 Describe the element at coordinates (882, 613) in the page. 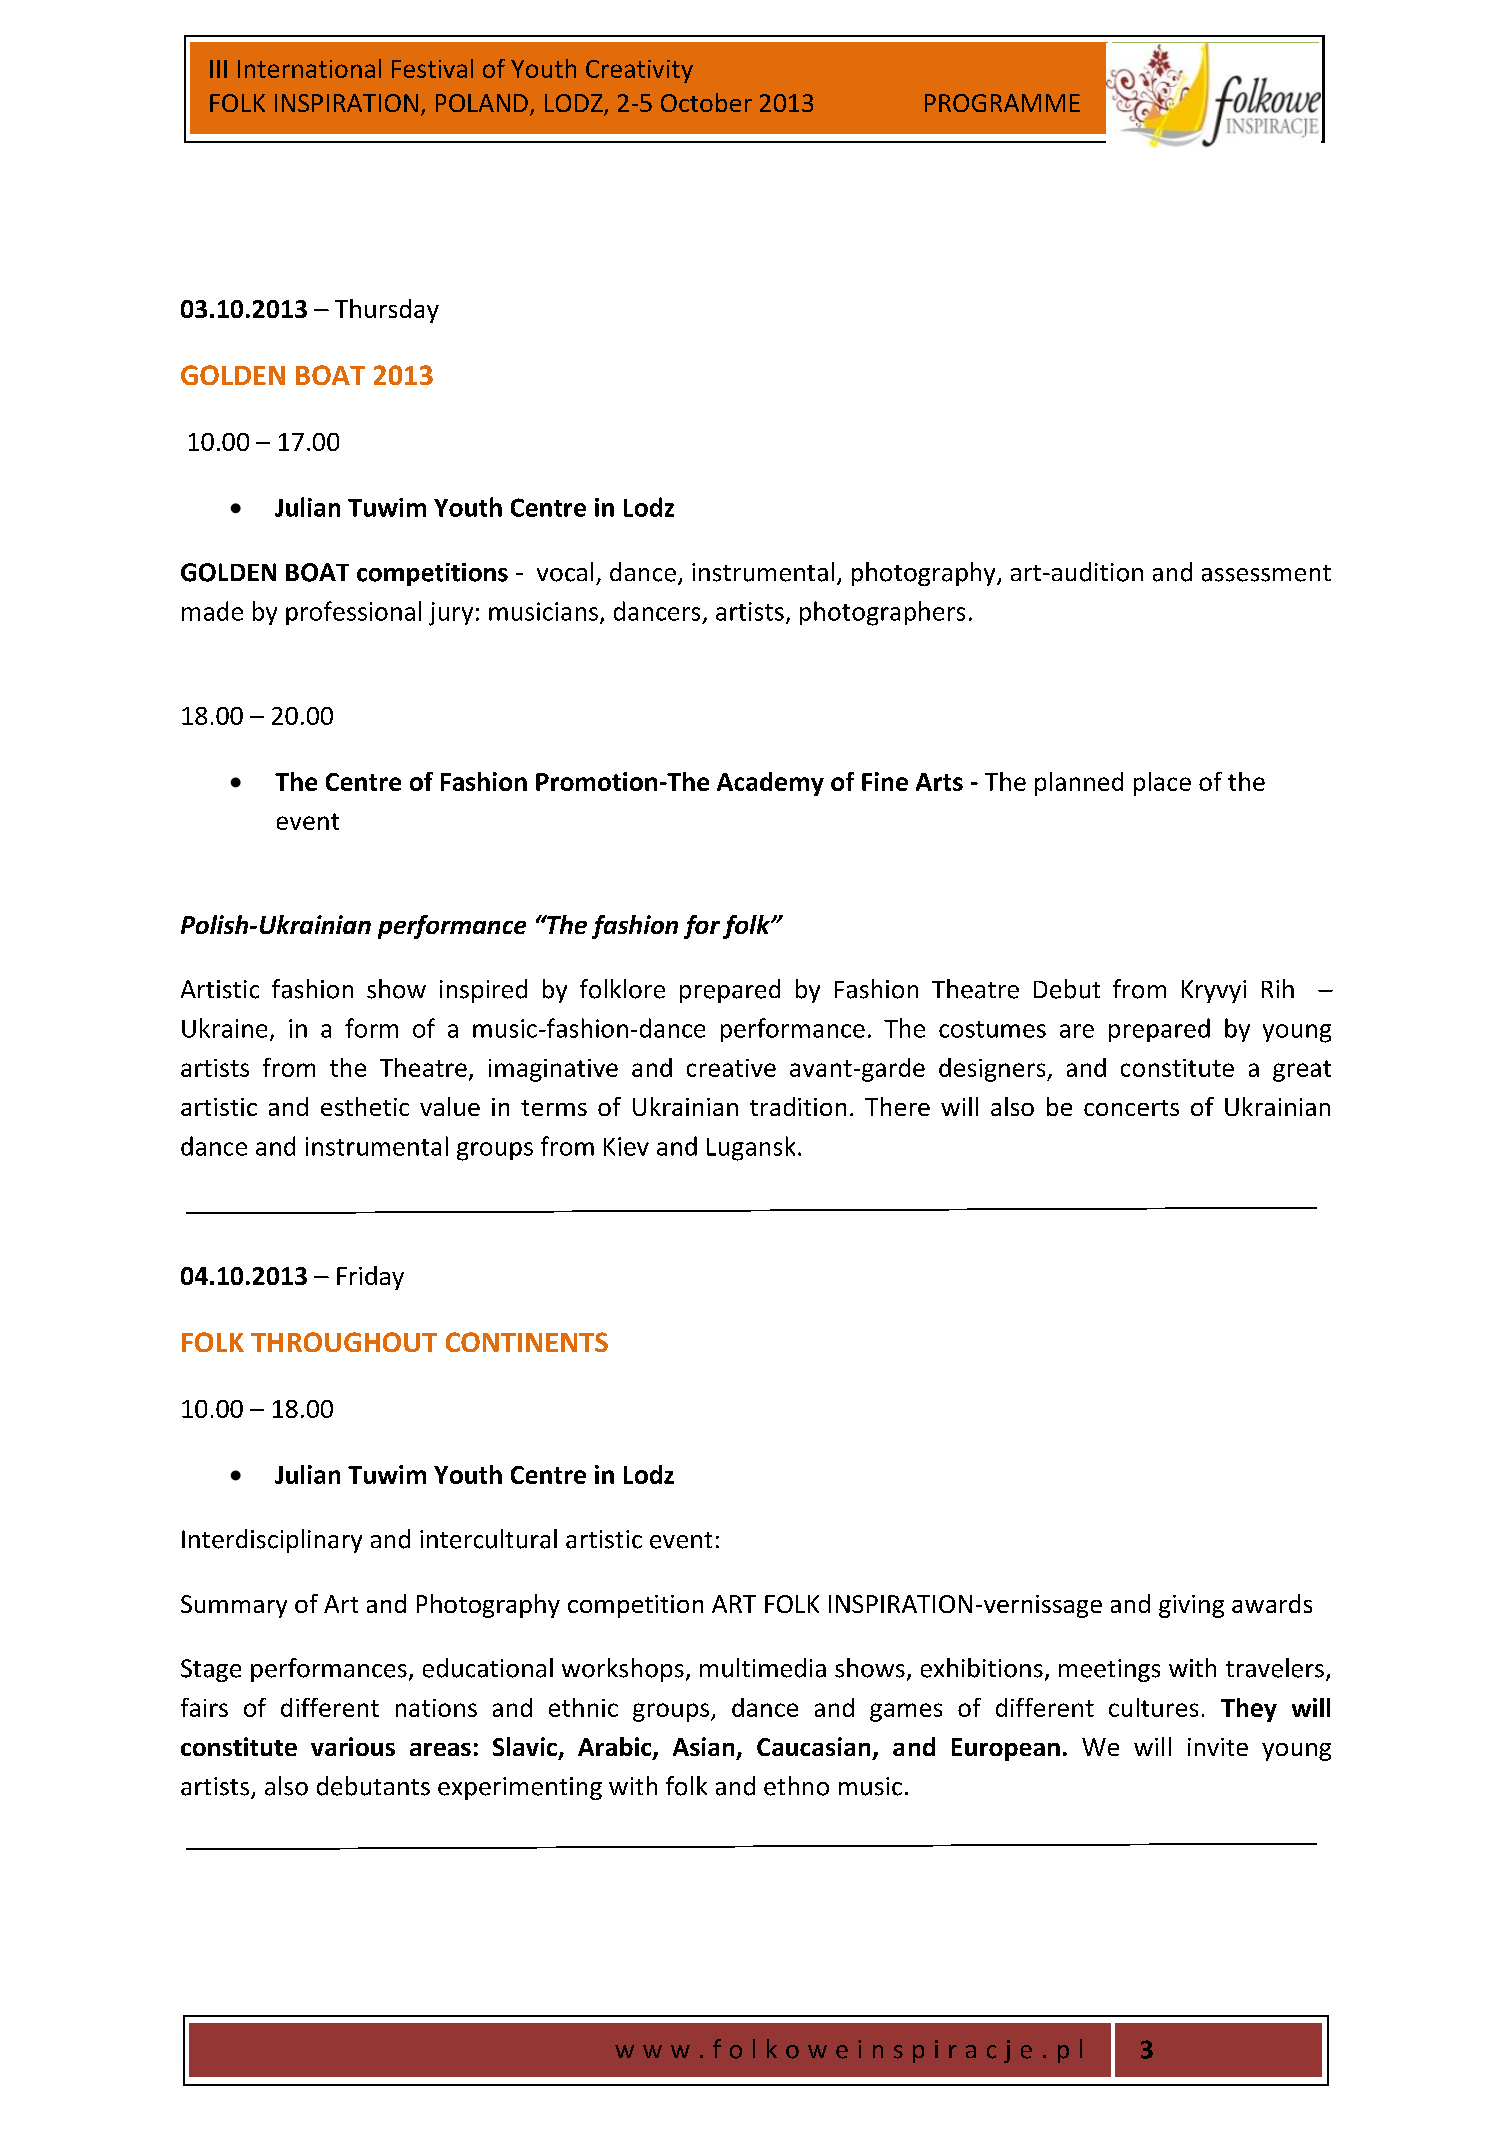

I see `photographers` at that location.
